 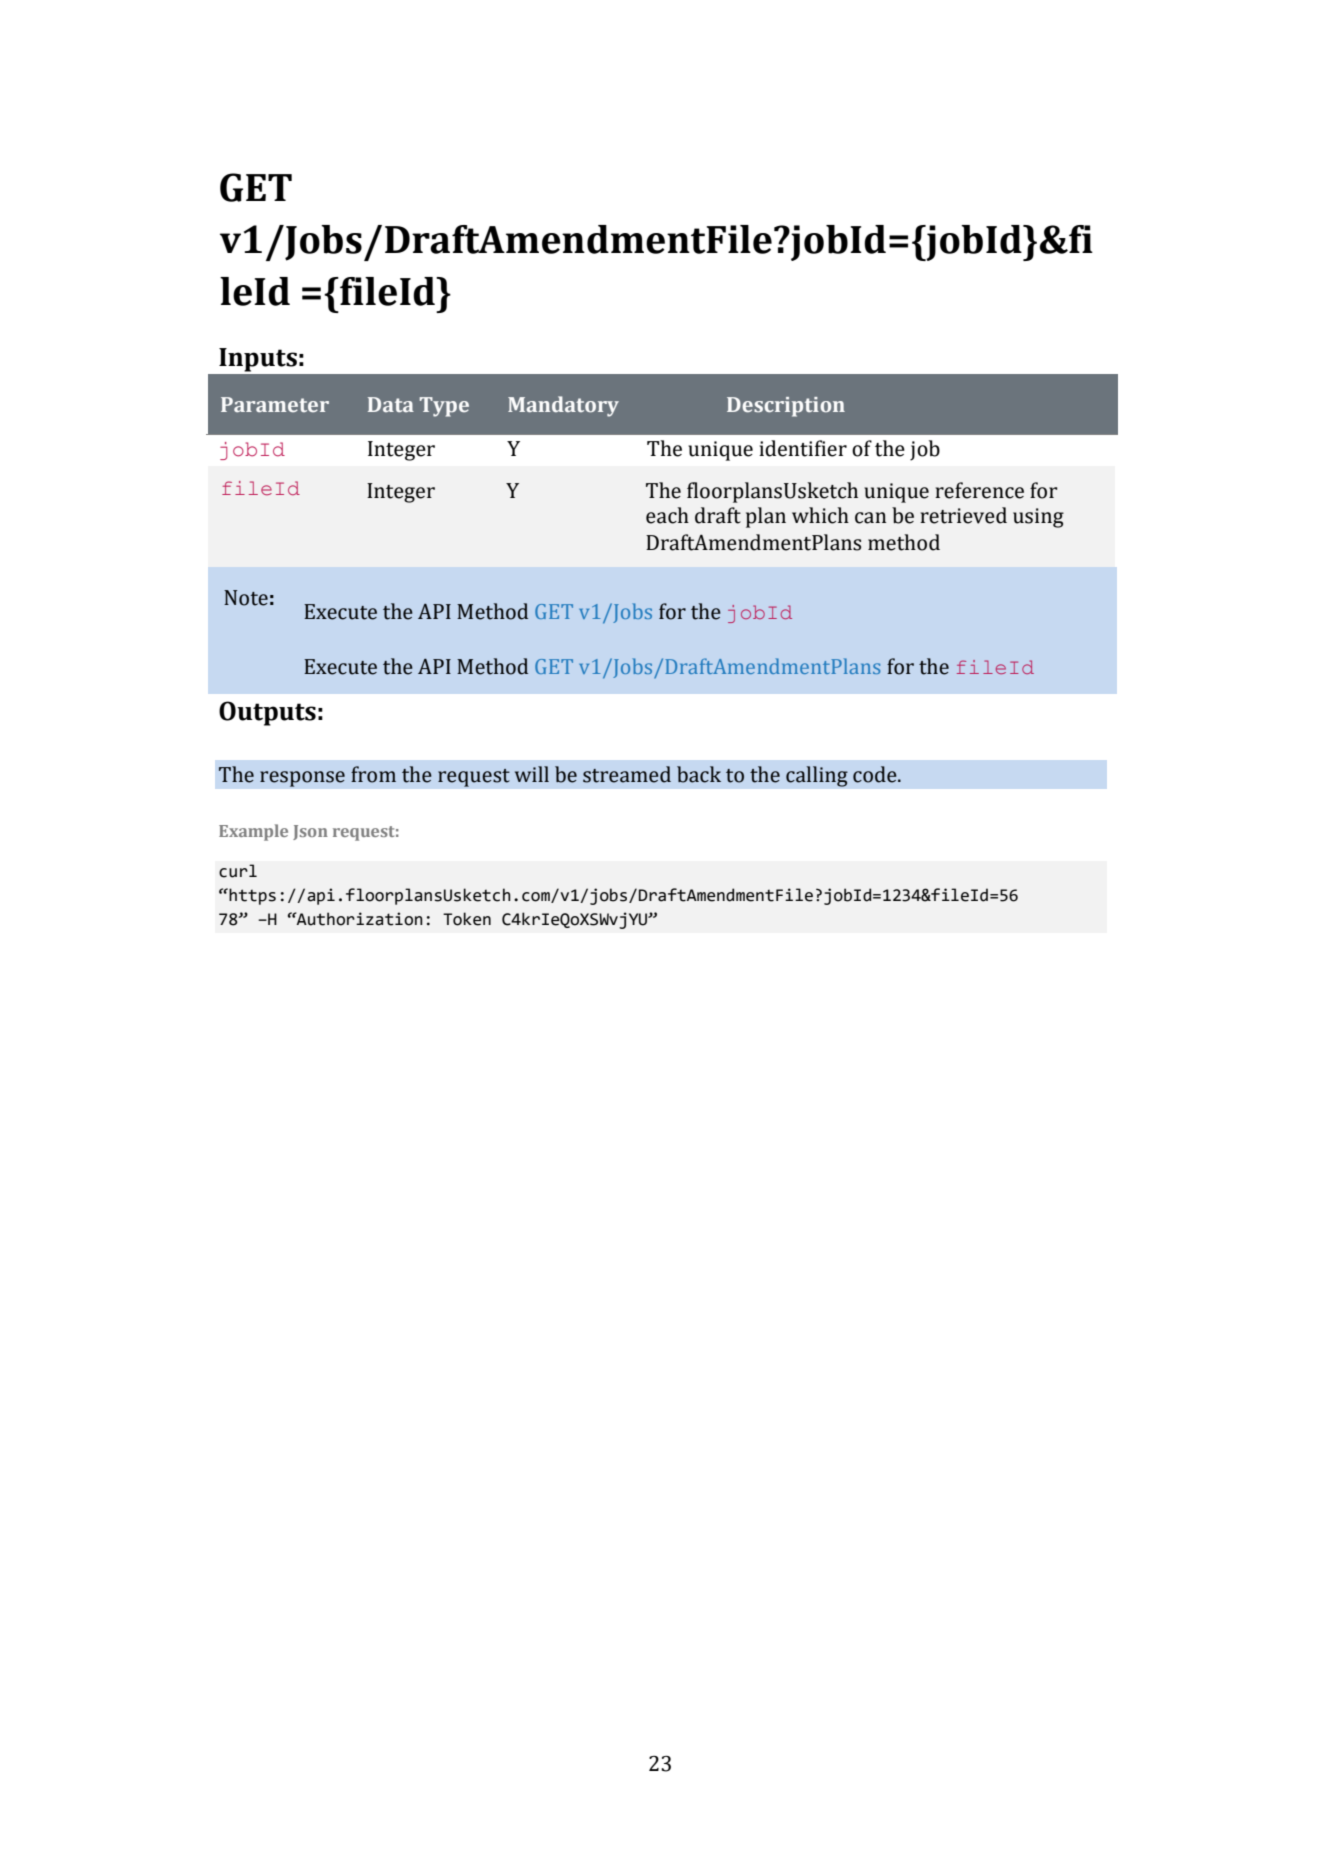 I want to click on Authorization, so click(x=359, y=919).
